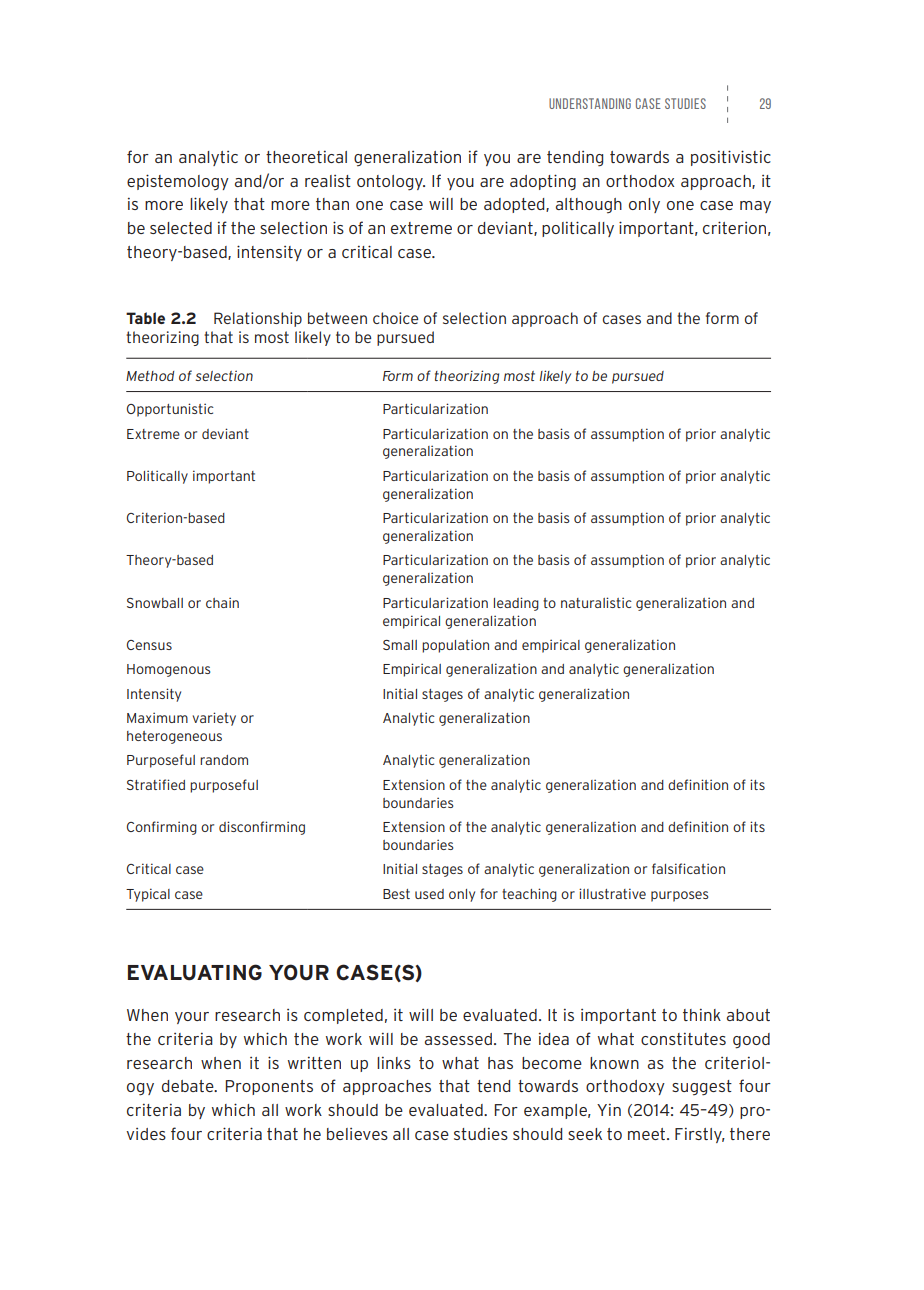 Image resolution: width=924 pixels, height=1290 pixels. I want to click on used, so click(429, 894).
